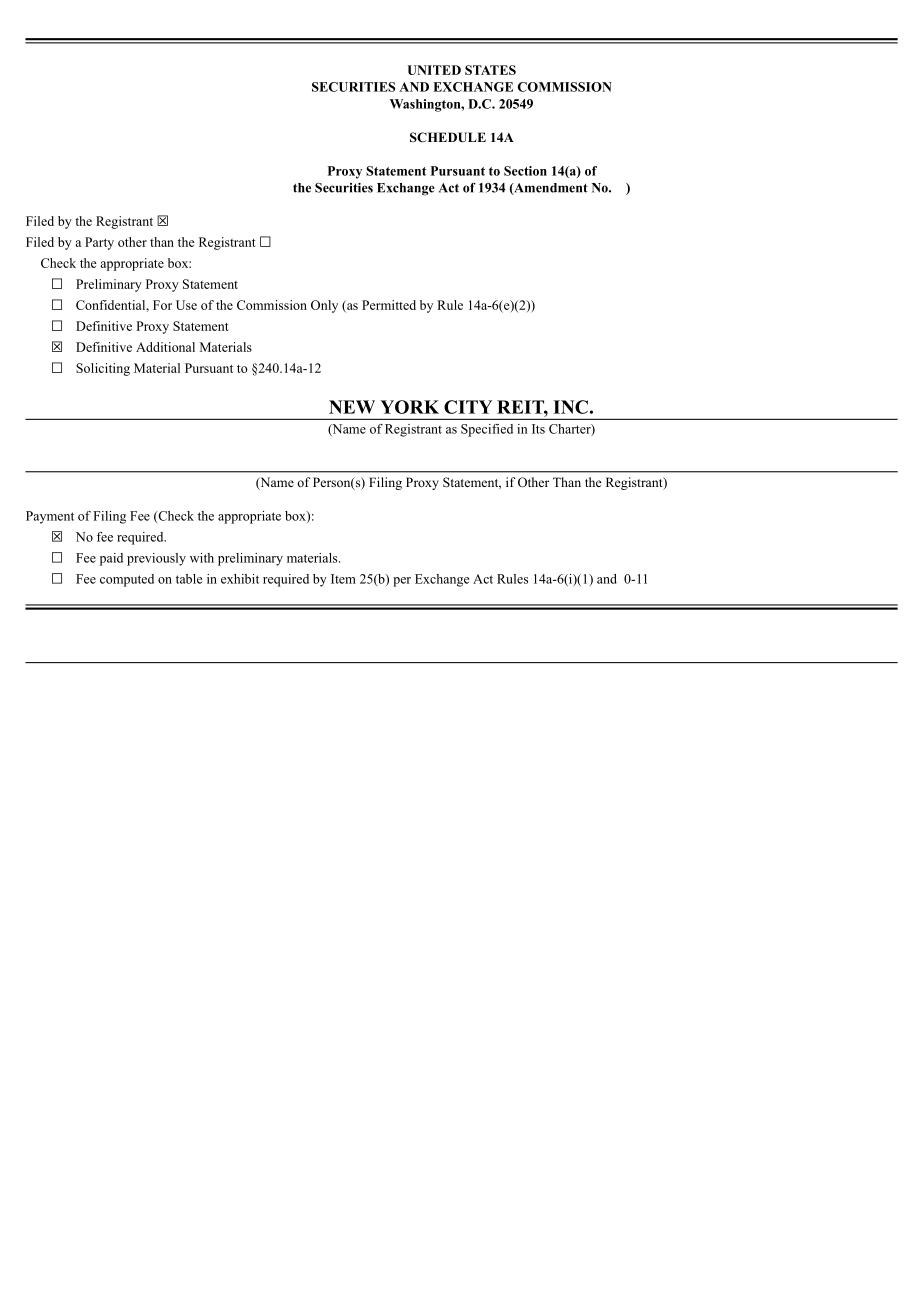 This page has height=1308, width=924. Describe the element at coordinates (343, 579) in the page. I see `Item` at that location.
